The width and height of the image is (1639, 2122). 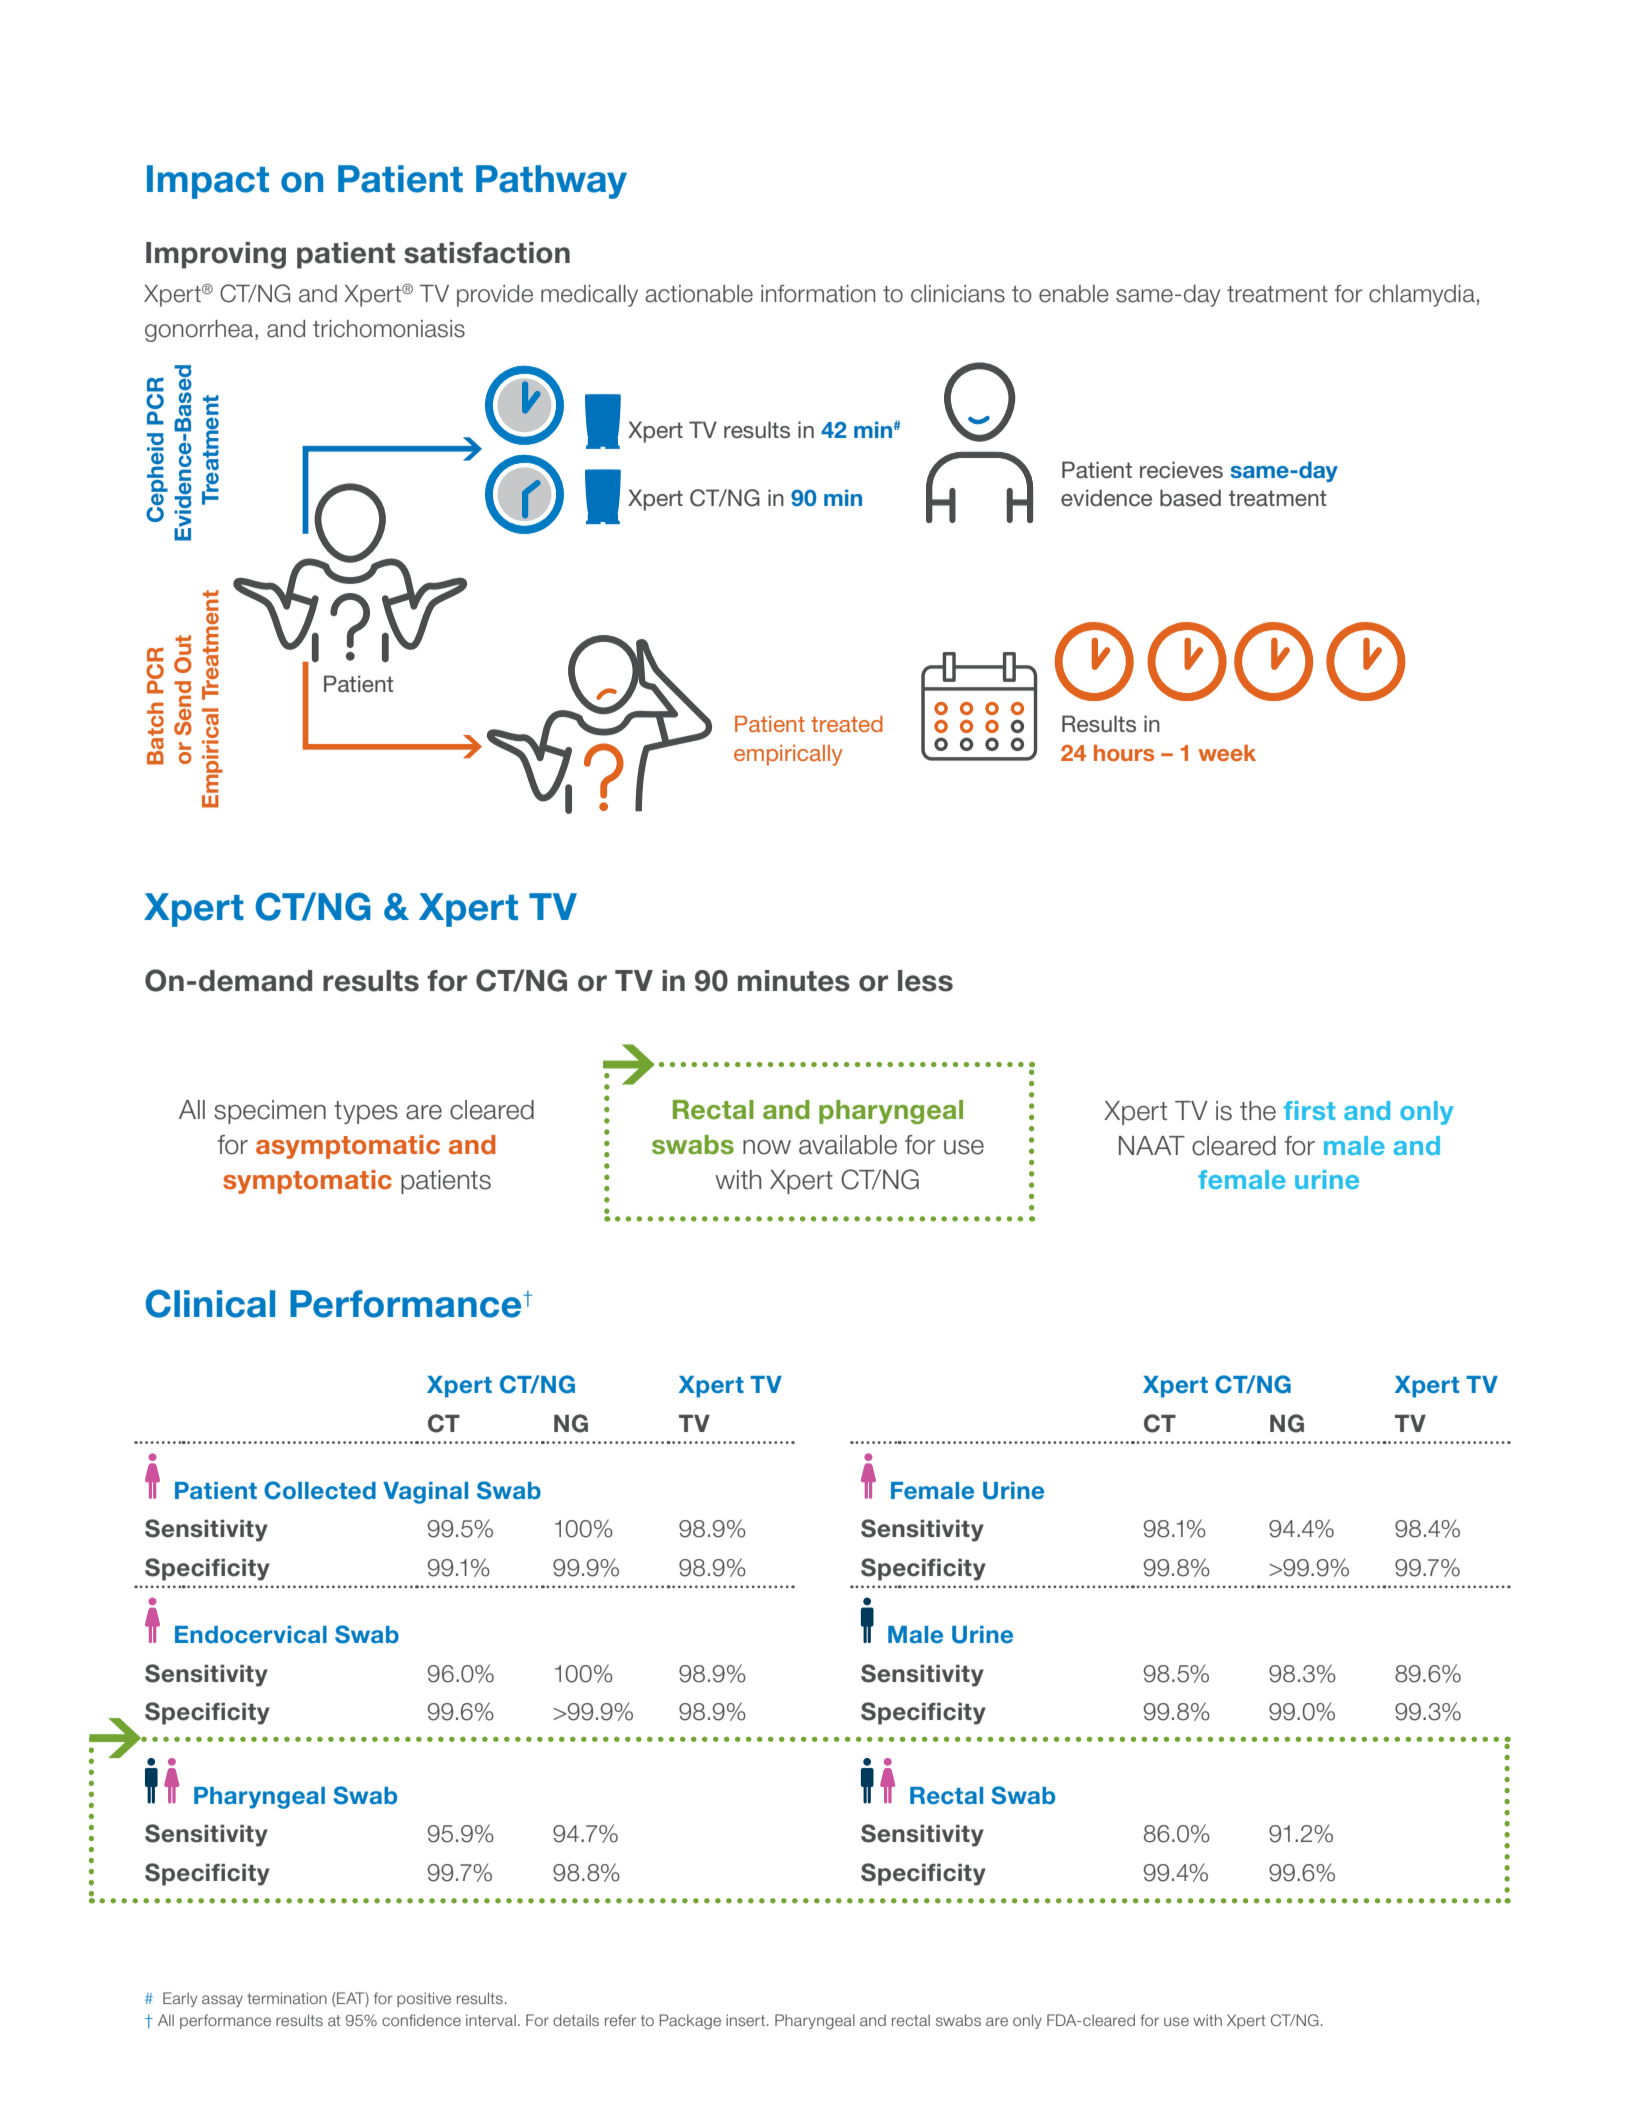 I want to click on chlamydia, so click(x=1422, y=296).
